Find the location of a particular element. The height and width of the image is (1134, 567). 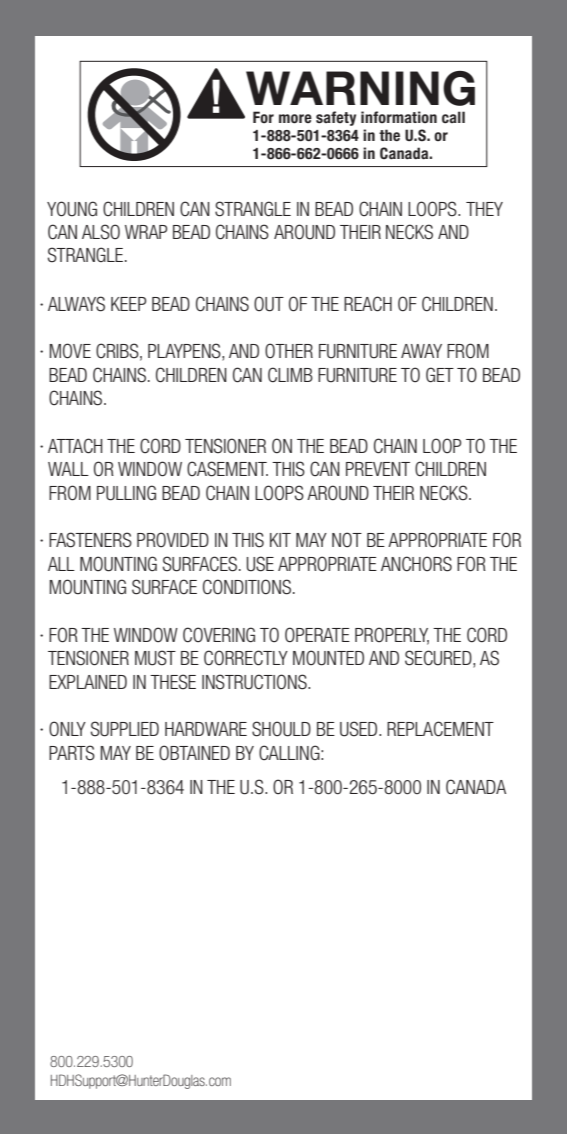

SUPPLIED is located at coordinates (125, 729).
